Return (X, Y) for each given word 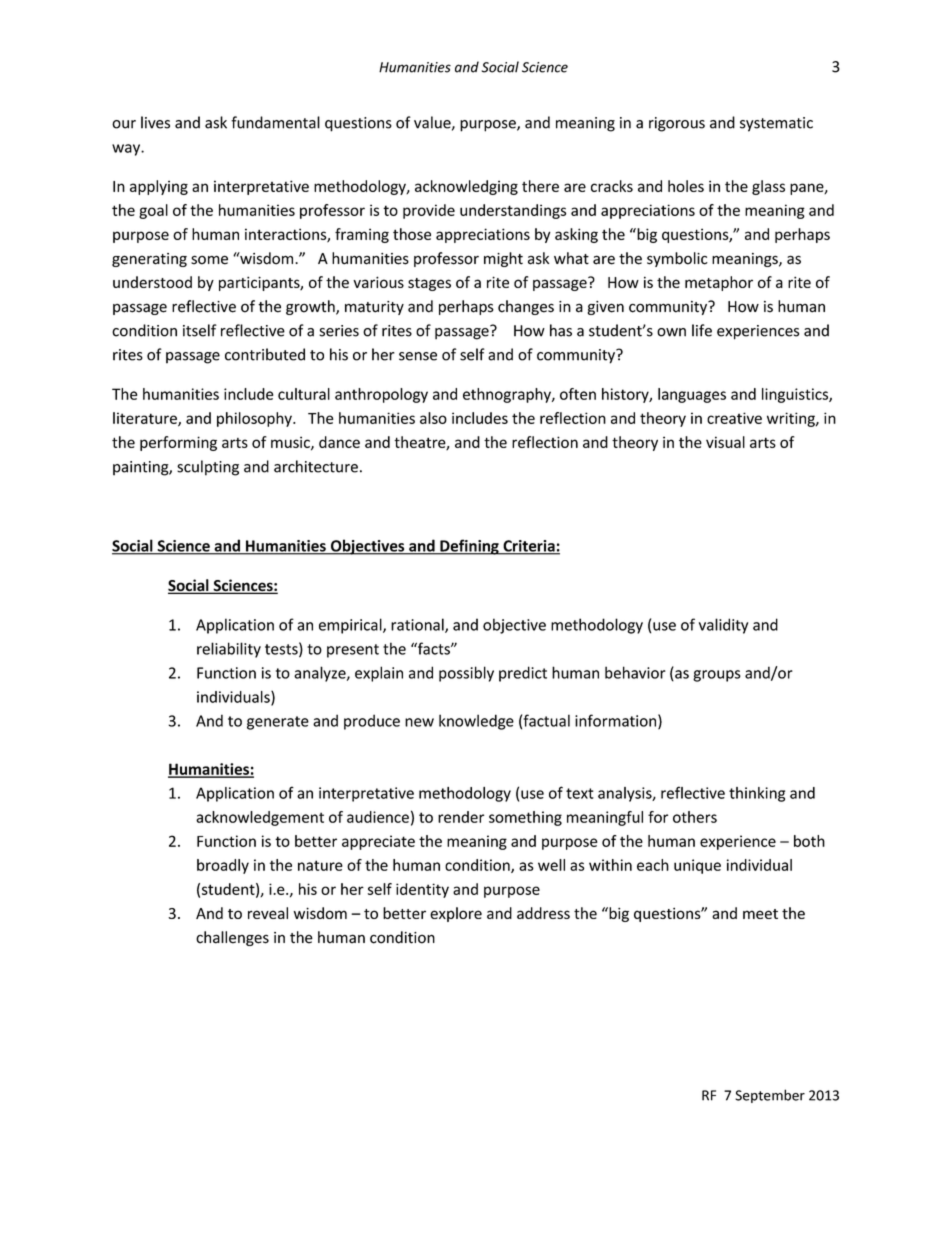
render (461, 817)
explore (456, 914)
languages (692, 395)
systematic (776, 124)
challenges (232, 938)
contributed (265, 354)
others (695, 817)
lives (155, 122)
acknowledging (466, 187)
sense (418, 356)
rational (418, 625)
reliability (229, 650)
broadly (223, 866)
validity (723, 626)
